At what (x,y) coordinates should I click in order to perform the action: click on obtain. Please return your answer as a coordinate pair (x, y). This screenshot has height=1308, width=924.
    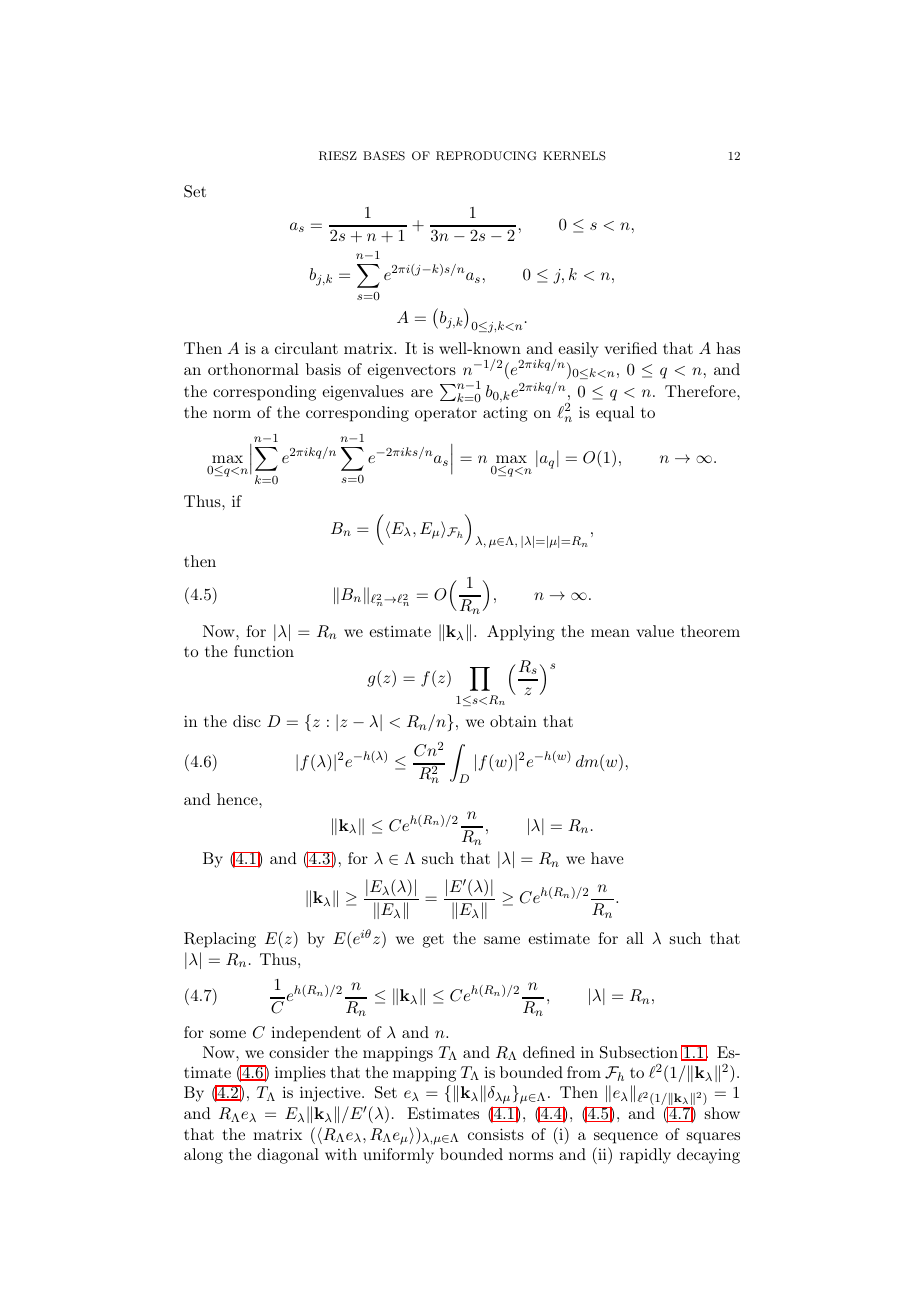
    Looking at the image, I should click on (513, 721).
